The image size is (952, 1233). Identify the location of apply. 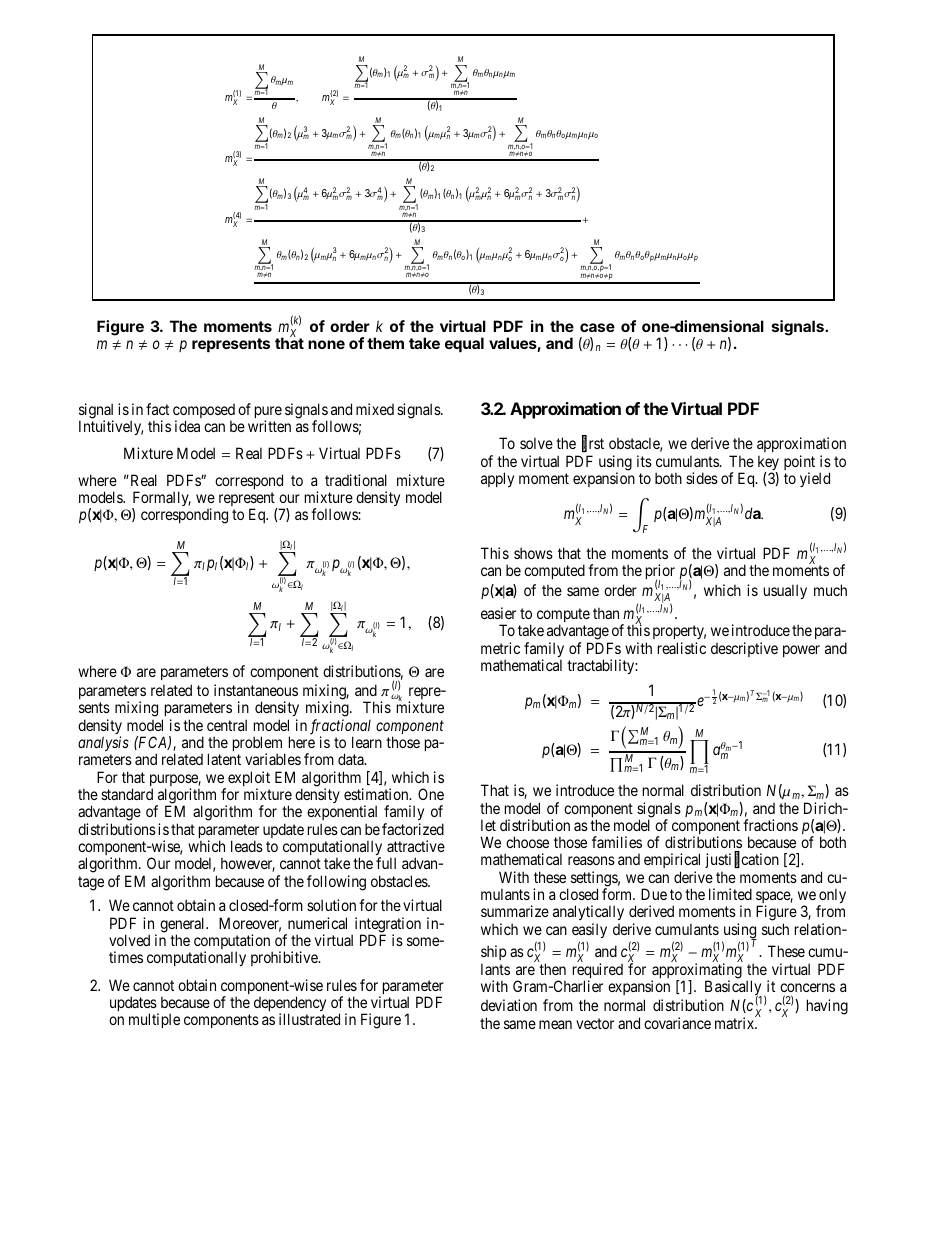
(497, 479).
